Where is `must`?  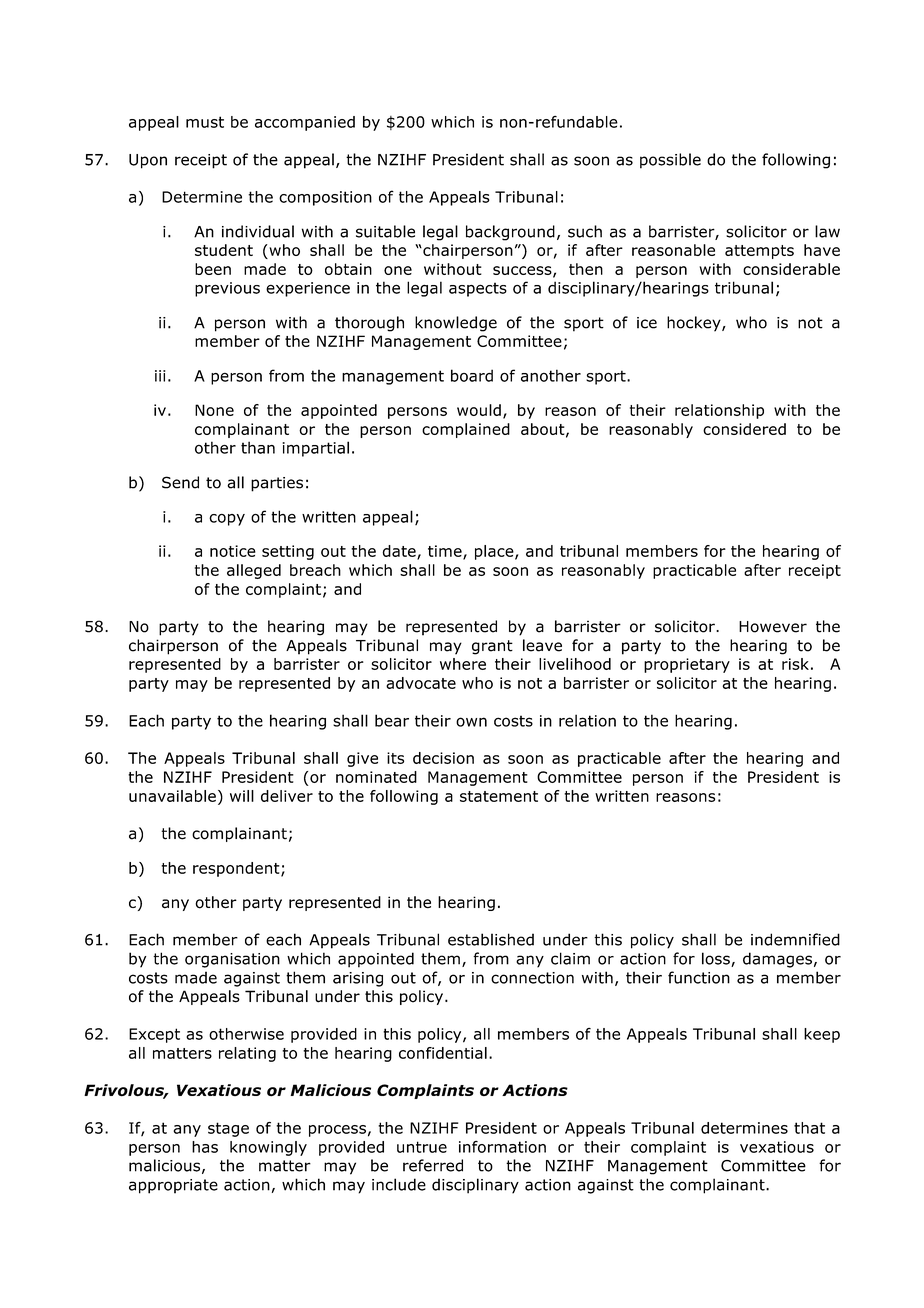 must is located at coordinates (205, 122).
